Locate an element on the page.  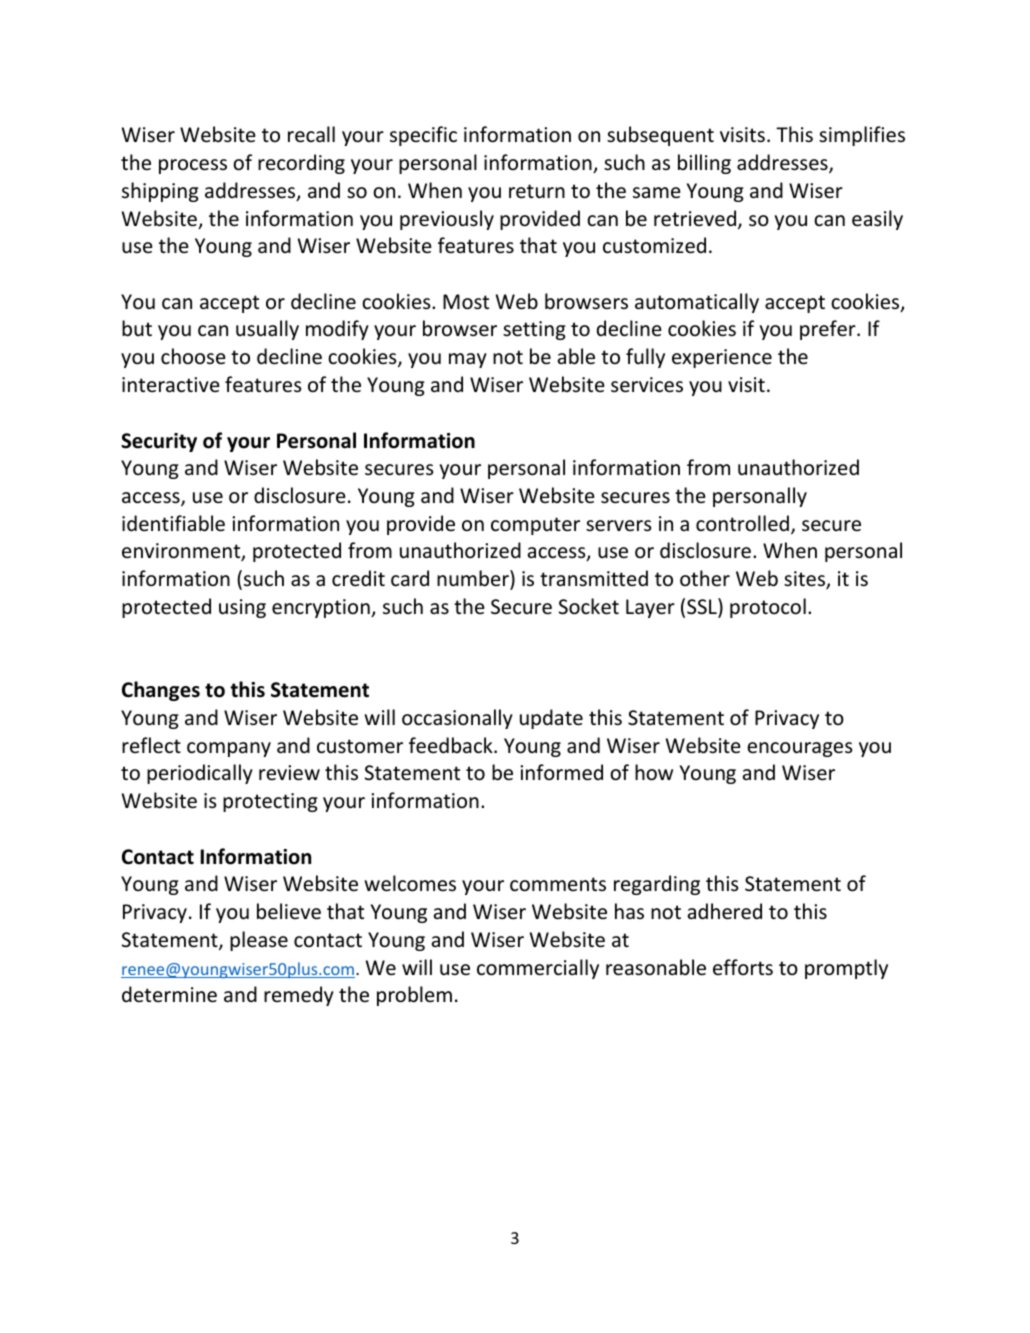
informed is located at coordinates (561, 772).
